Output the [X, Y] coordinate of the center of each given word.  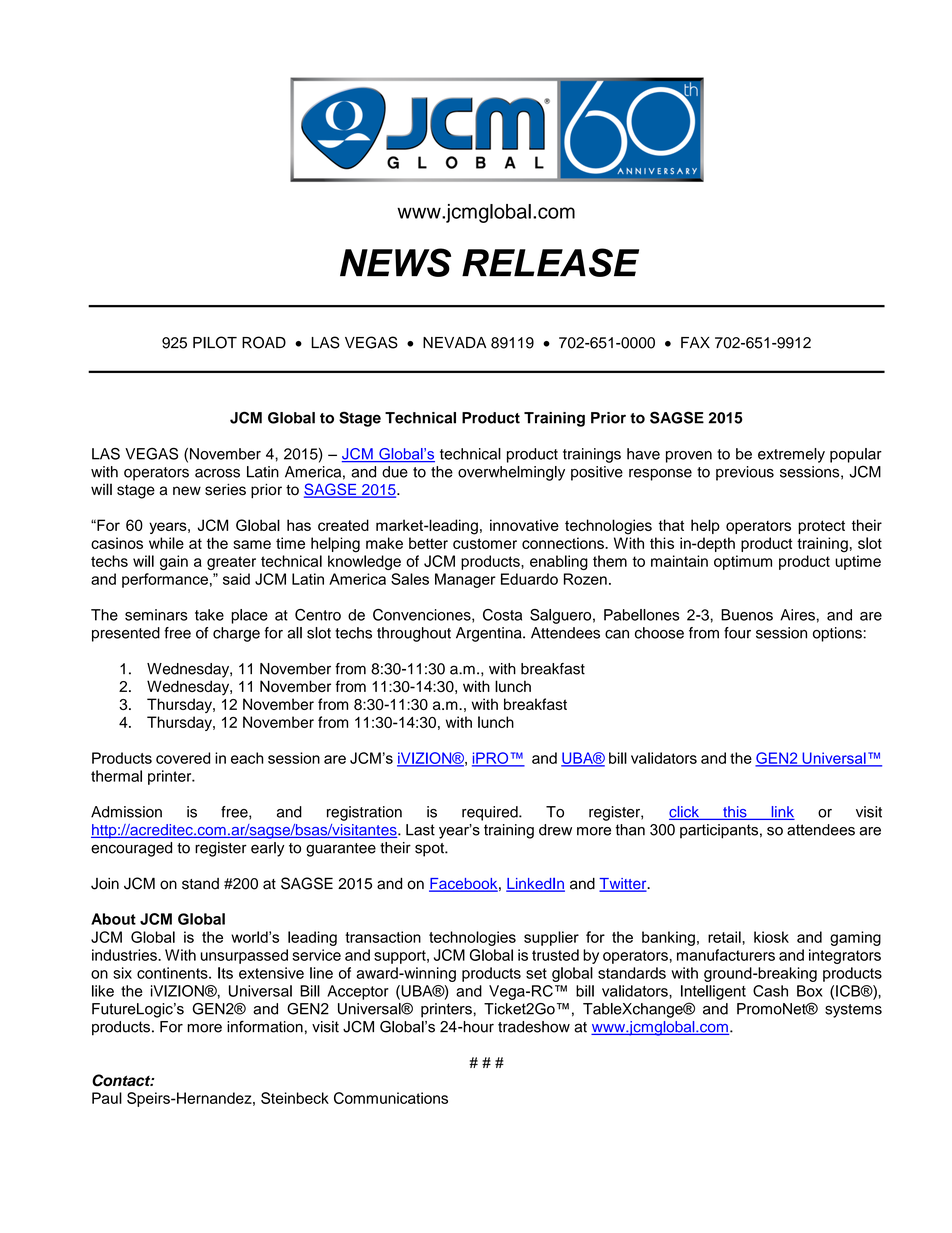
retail [725, 937]
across [217, 473]
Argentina [490, 634]
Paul [107, 1098]
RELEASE [550, 262]
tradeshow [534, 1027]
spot [430, 850]
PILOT [215, 342]
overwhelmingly [511, 473]
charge [236, 634]
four [737, 633]
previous [745, 473]
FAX [695, 342]
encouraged [131, 849]
